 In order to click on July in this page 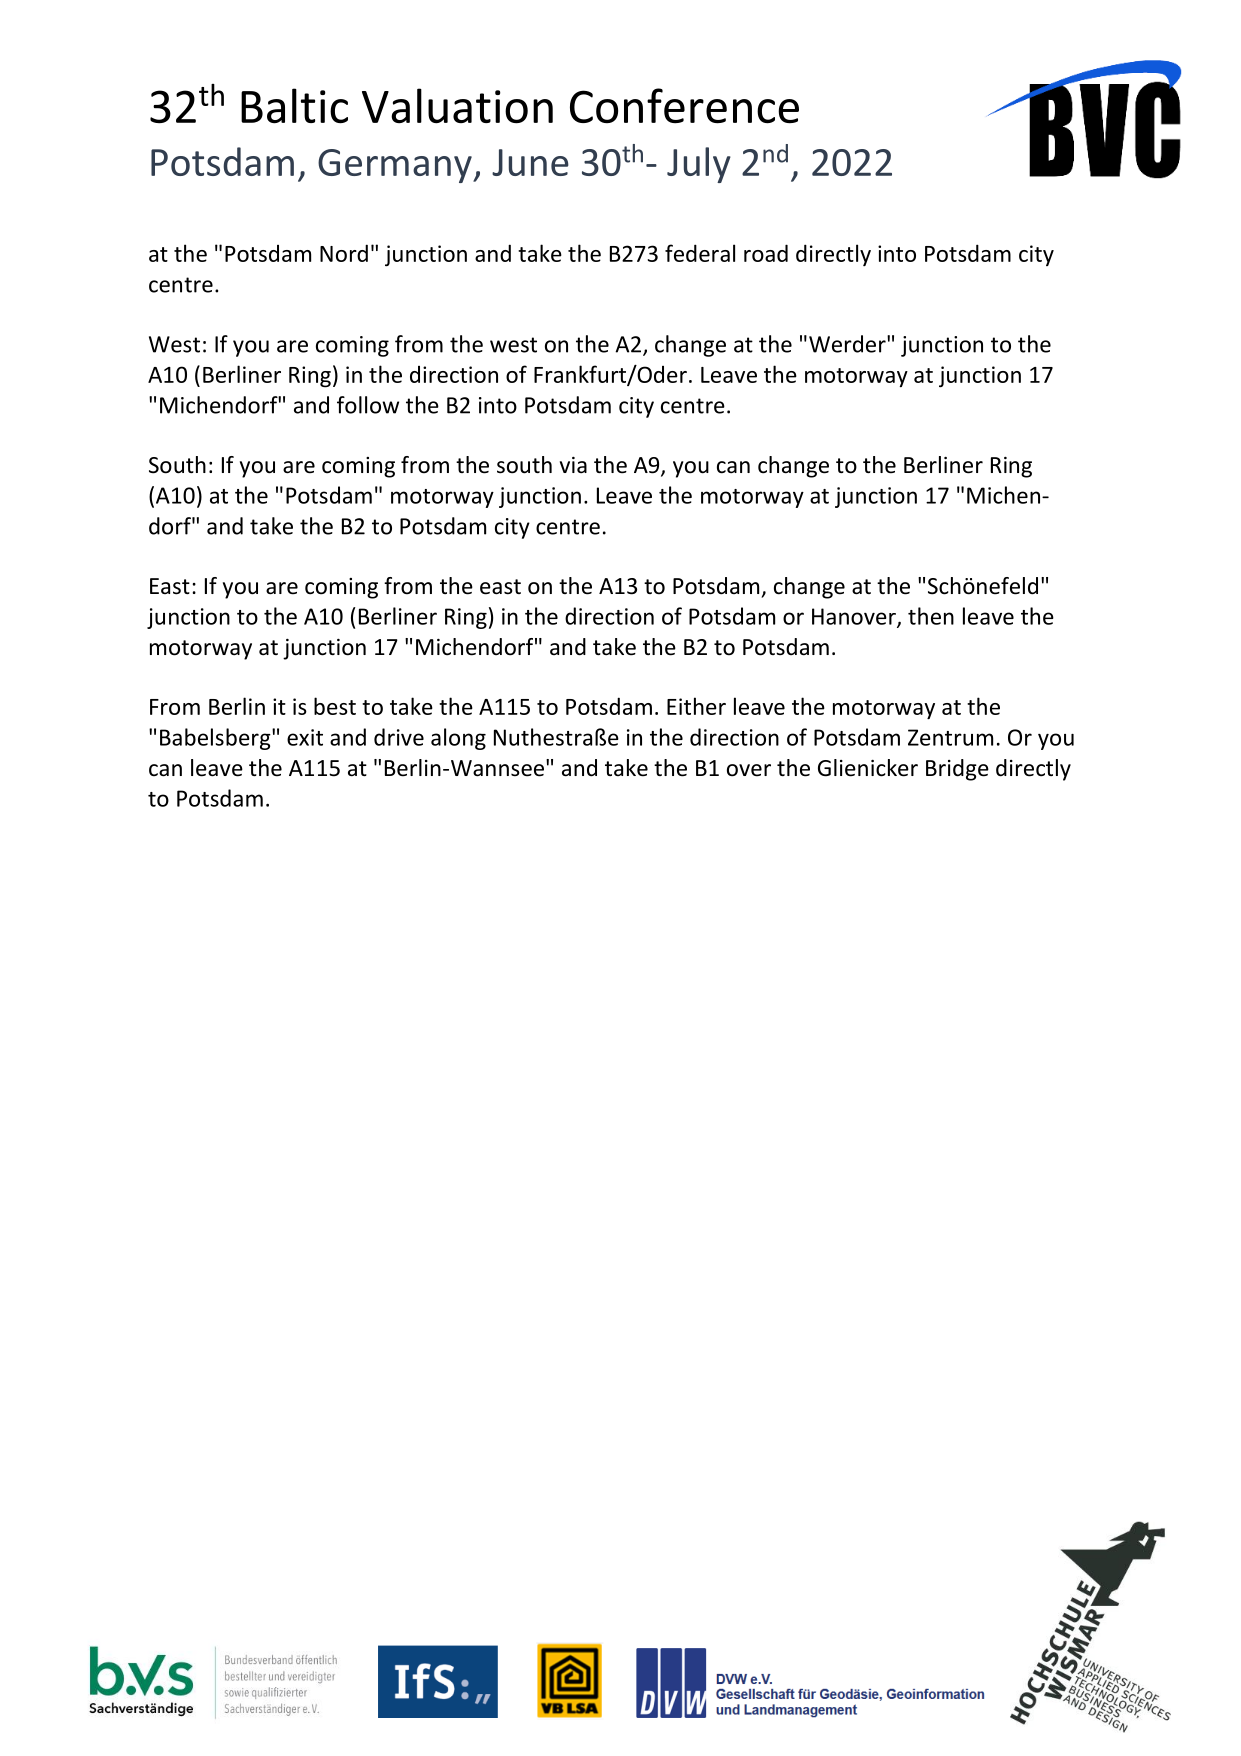, I will do `click(699, 165)`.
